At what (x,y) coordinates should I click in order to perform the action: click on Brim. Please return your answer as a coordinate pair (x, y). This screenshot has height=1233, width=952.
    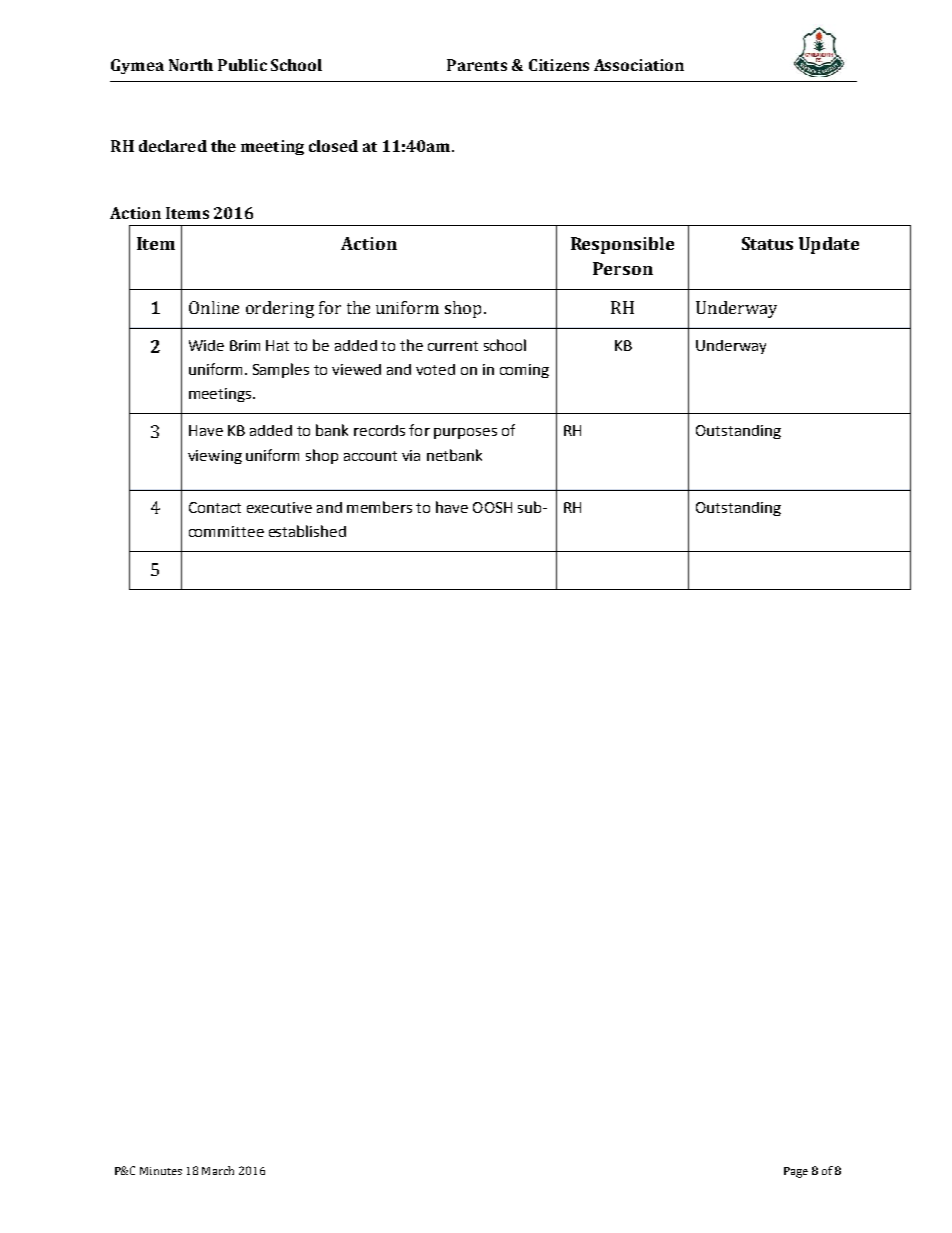
    Looking at the image, I should click on (245, 345).
